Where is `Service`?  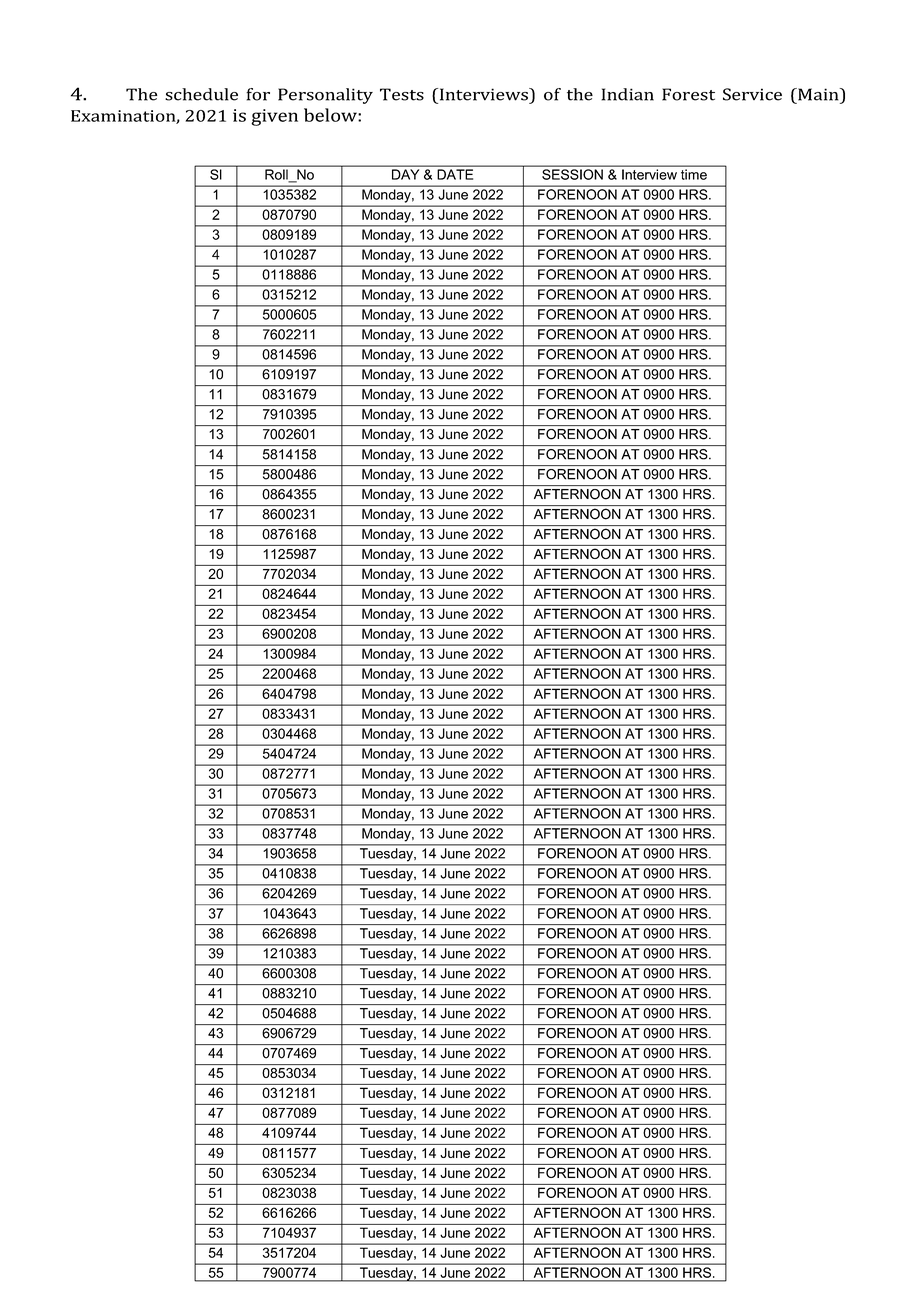
Service is located at coordinates (752, 94).
